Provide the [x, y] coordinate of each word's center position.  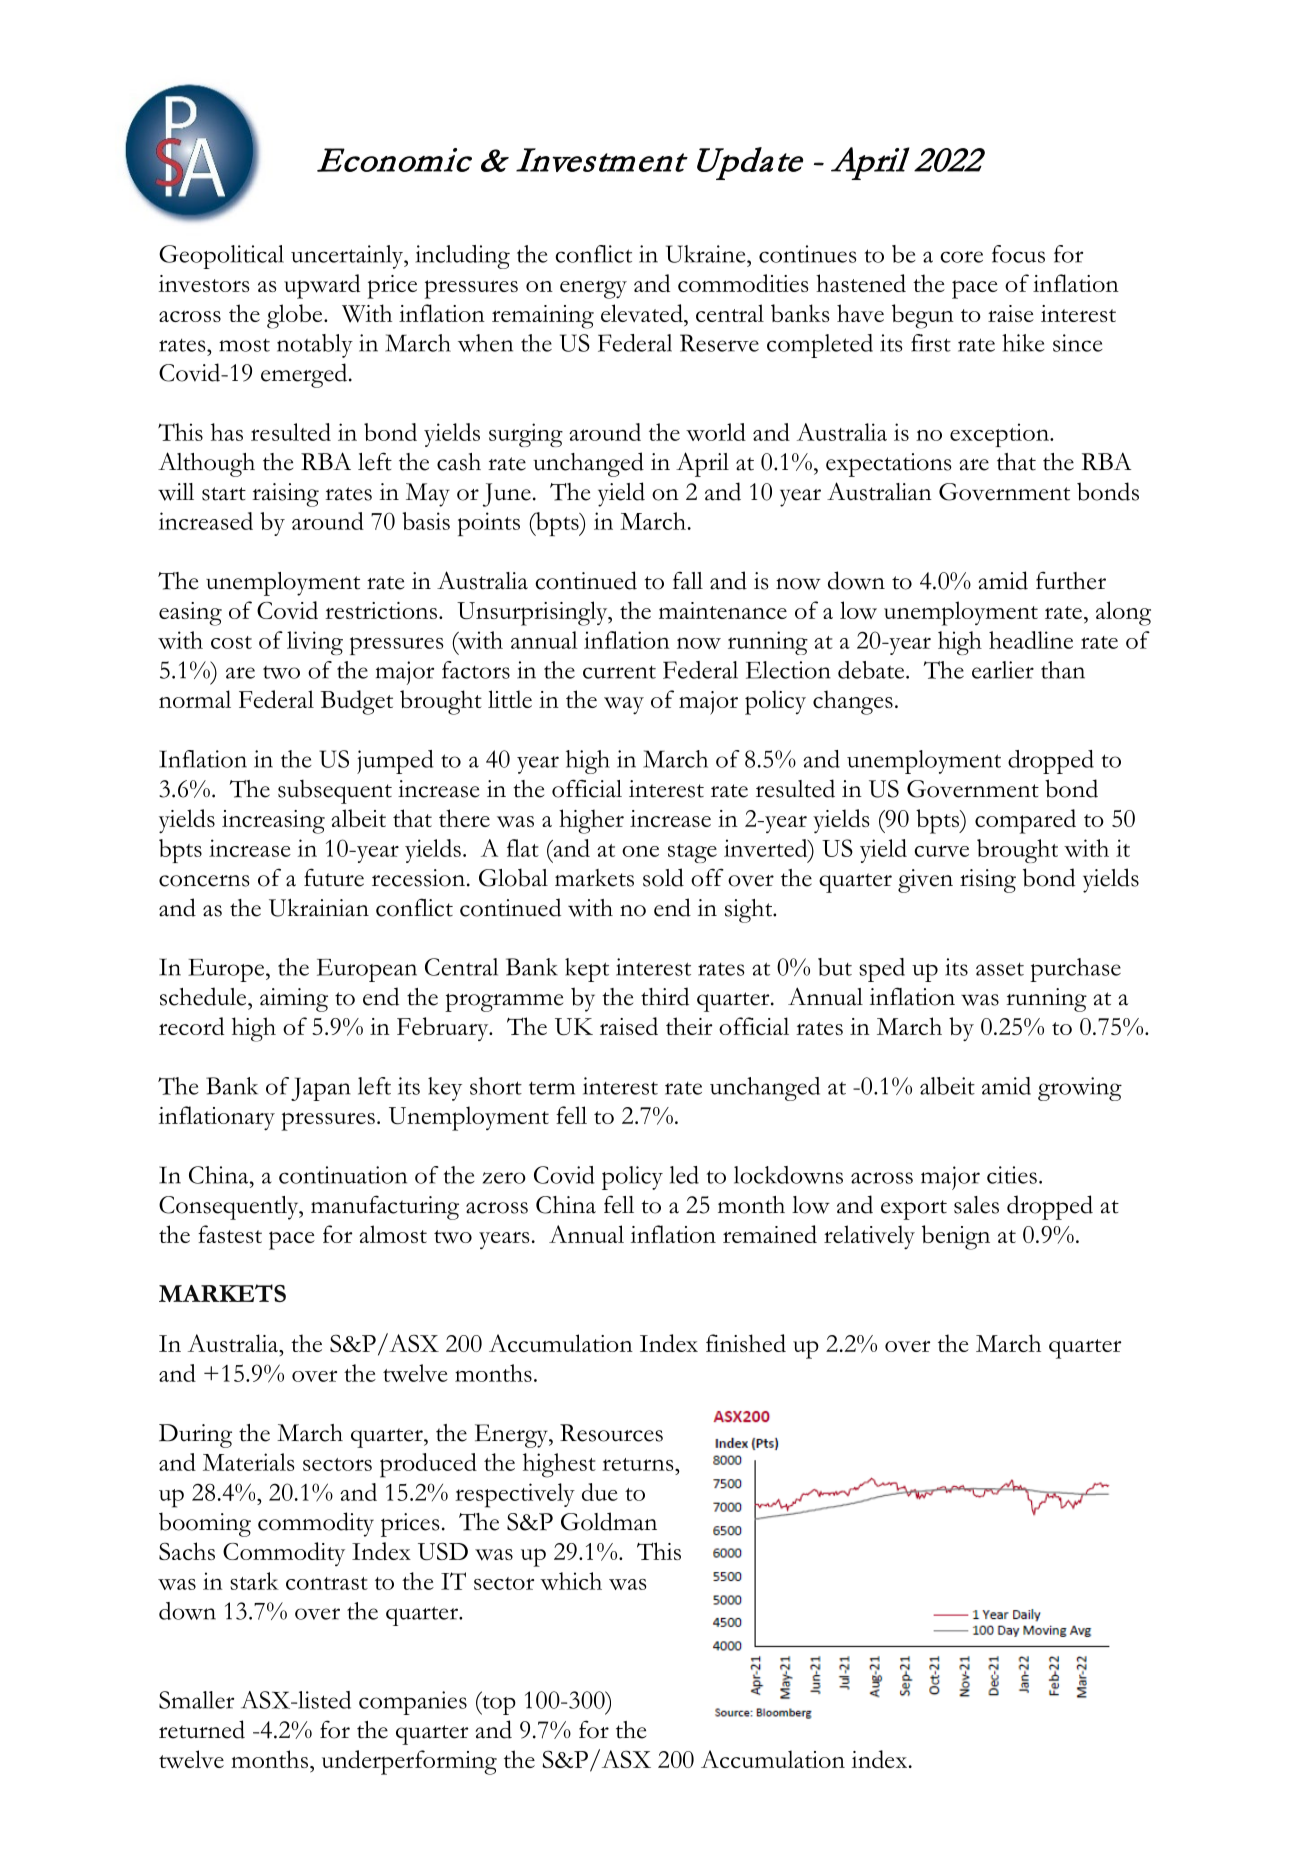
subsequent [335, 791]
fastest [230, 1234]
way [624, 706]
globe [296, 316]
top [498, 1704]
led [684, 1175]
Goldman [609, 1521]
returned [202, 1729]
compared [1025, 821]
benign [956, 1237]
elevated [643, 313]
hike [1023, 343]
